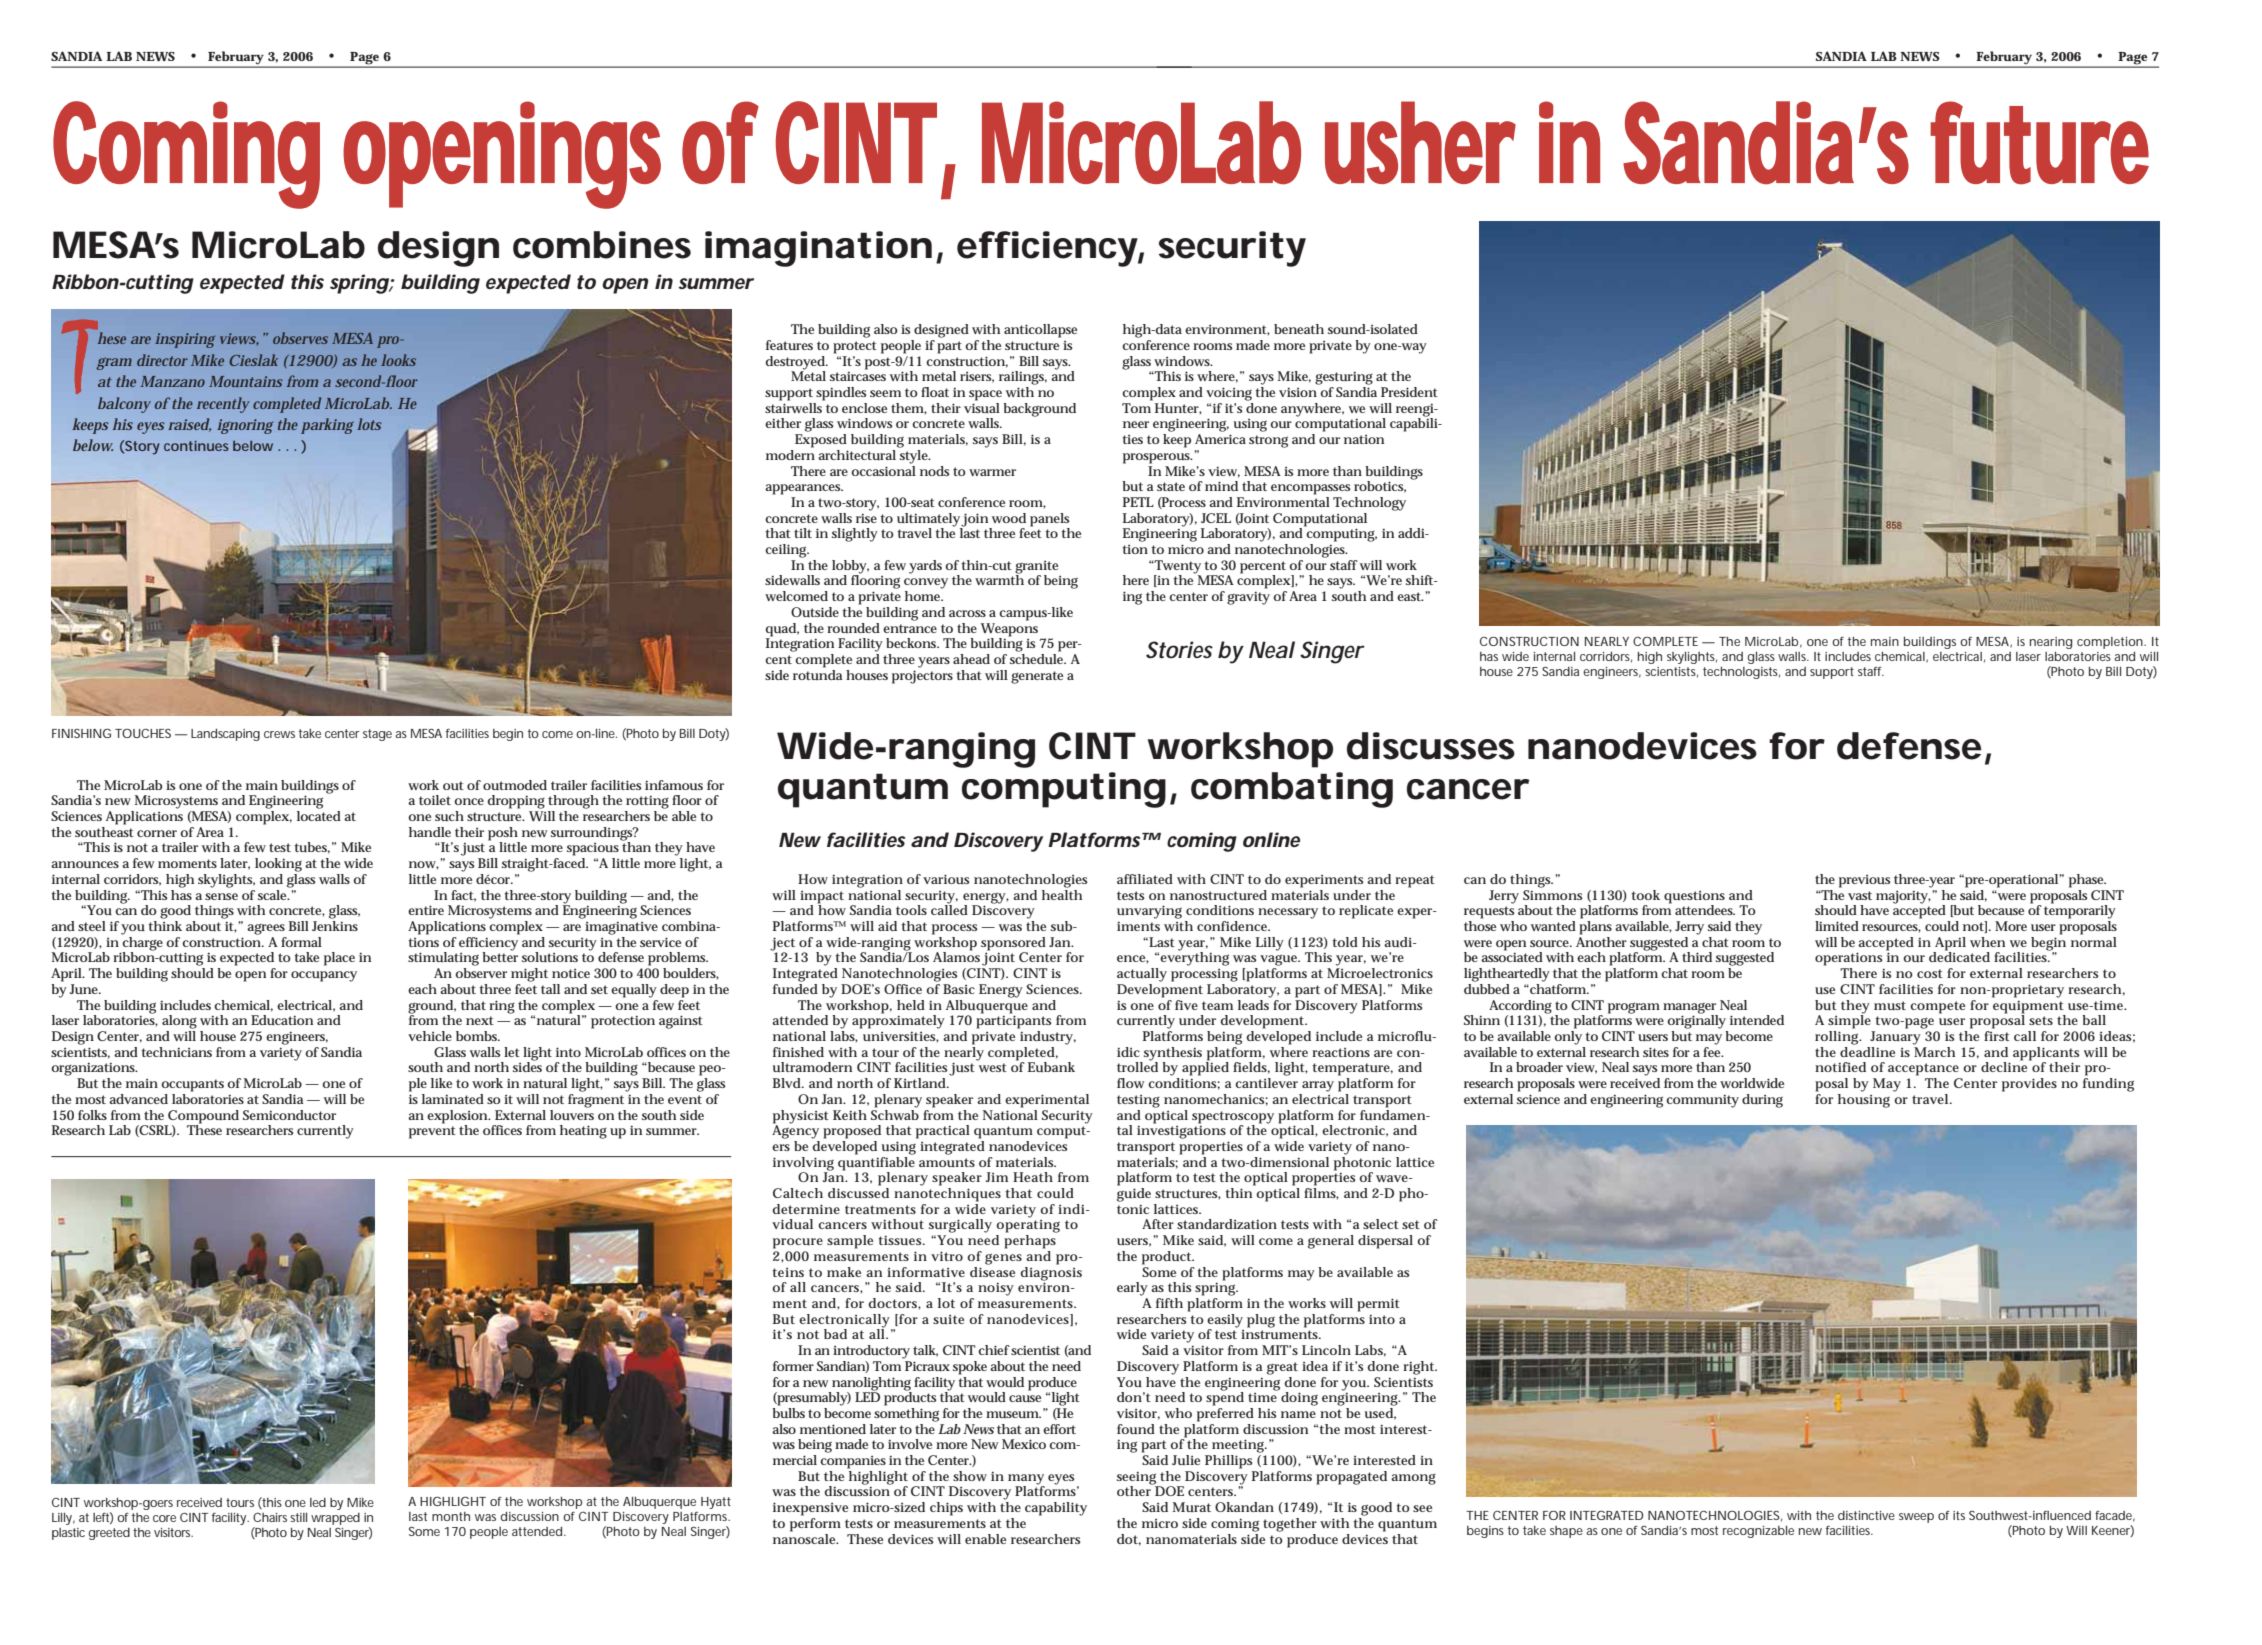  Describe the element at coordinates (1866, 1515) in the screenshot. I see `distinctive` at that location.
